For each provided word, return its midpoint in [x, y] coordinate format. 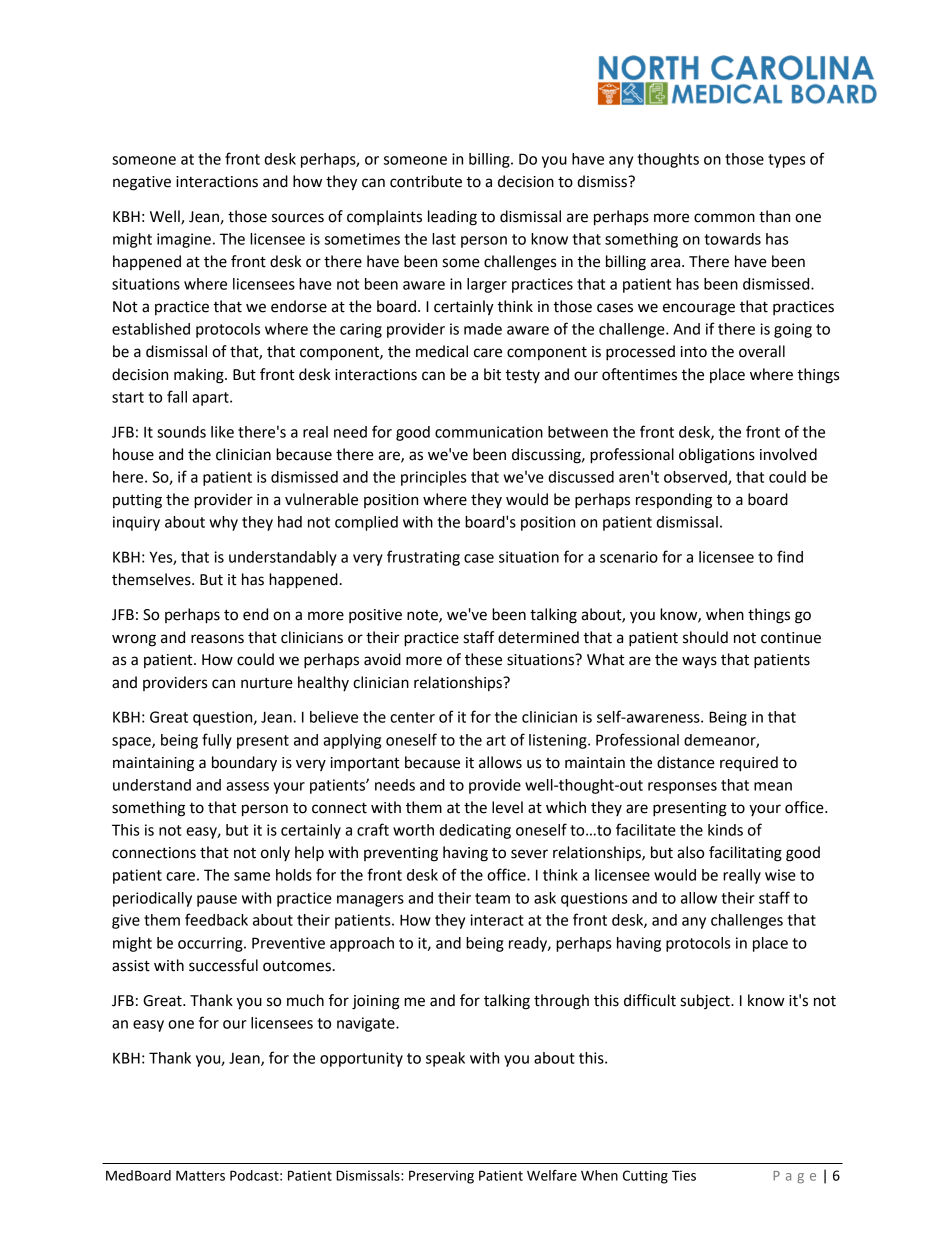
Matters [200, 1175]
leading [452, 218]
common [724, 218]
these [483, 659]
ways [699, 662]
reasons [217, 639]
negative [142, 183]
